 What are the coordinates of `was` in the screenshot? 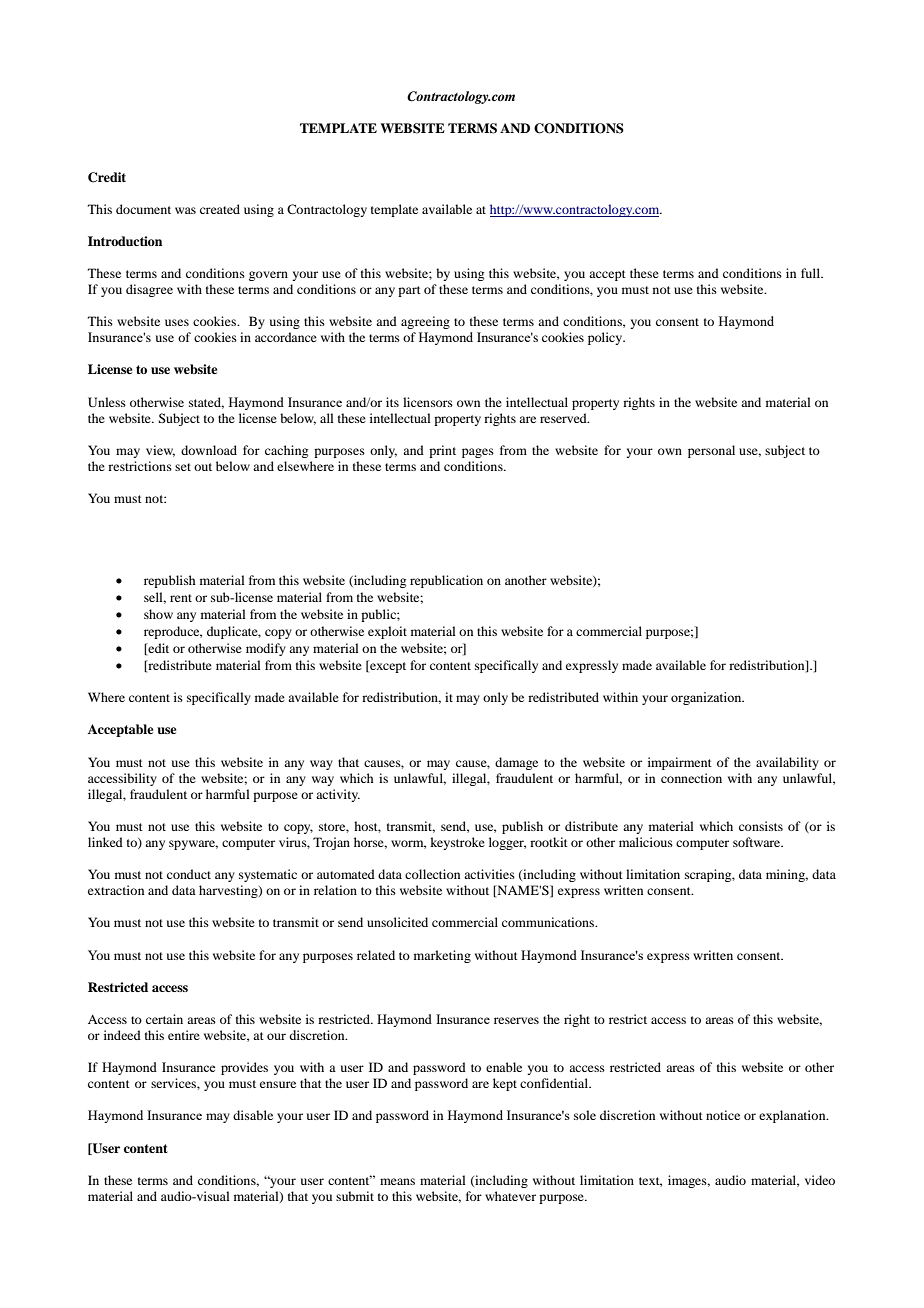 It's located at (185, 210).
